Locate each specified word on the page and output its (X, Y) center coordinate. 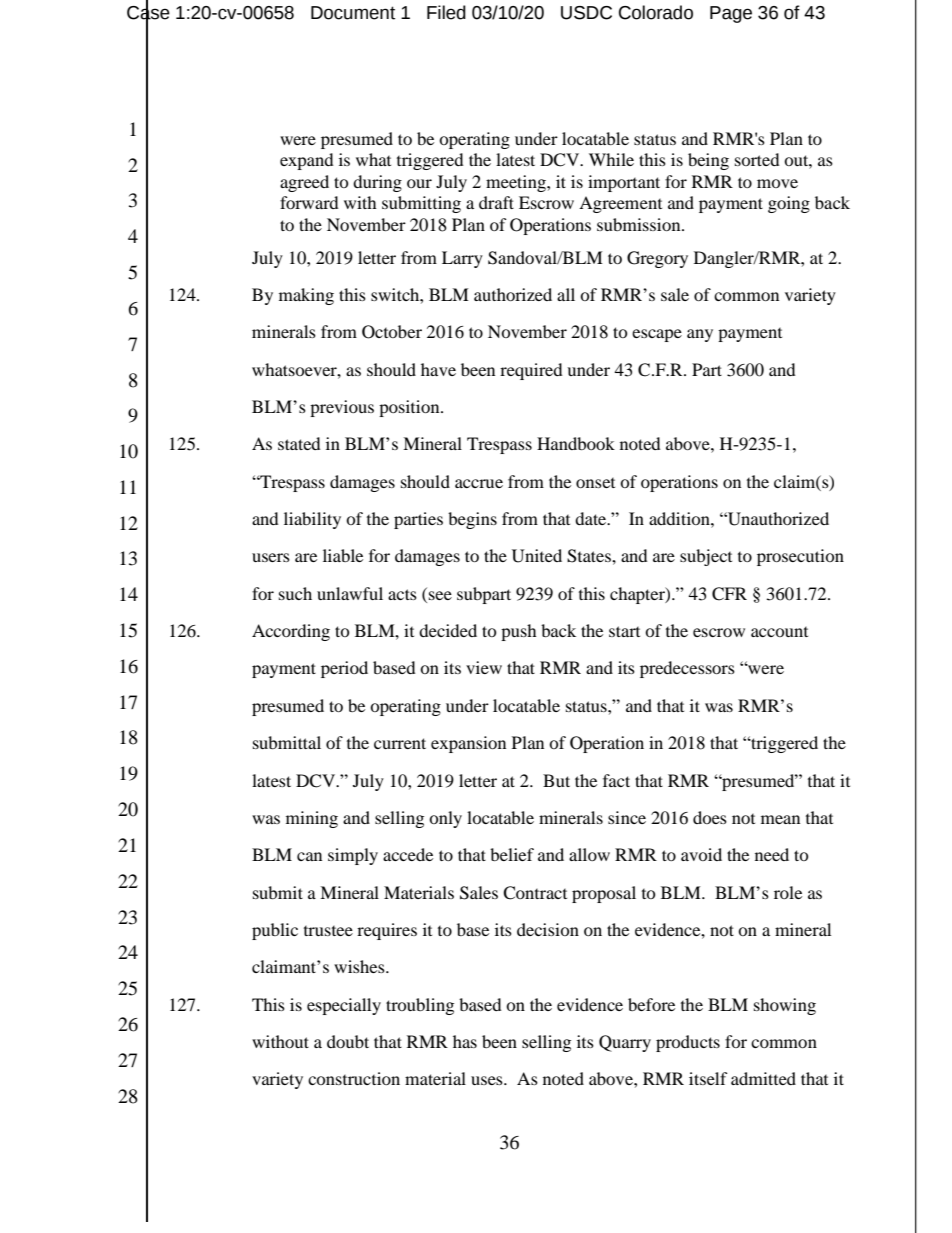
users (271, 557)
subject (706, 557)
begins (472, 520)
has (465, 1041)
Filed (446, 12)
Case (148, 12)
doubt (348, 1041)
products (688, 1043)
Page (731, 14)
